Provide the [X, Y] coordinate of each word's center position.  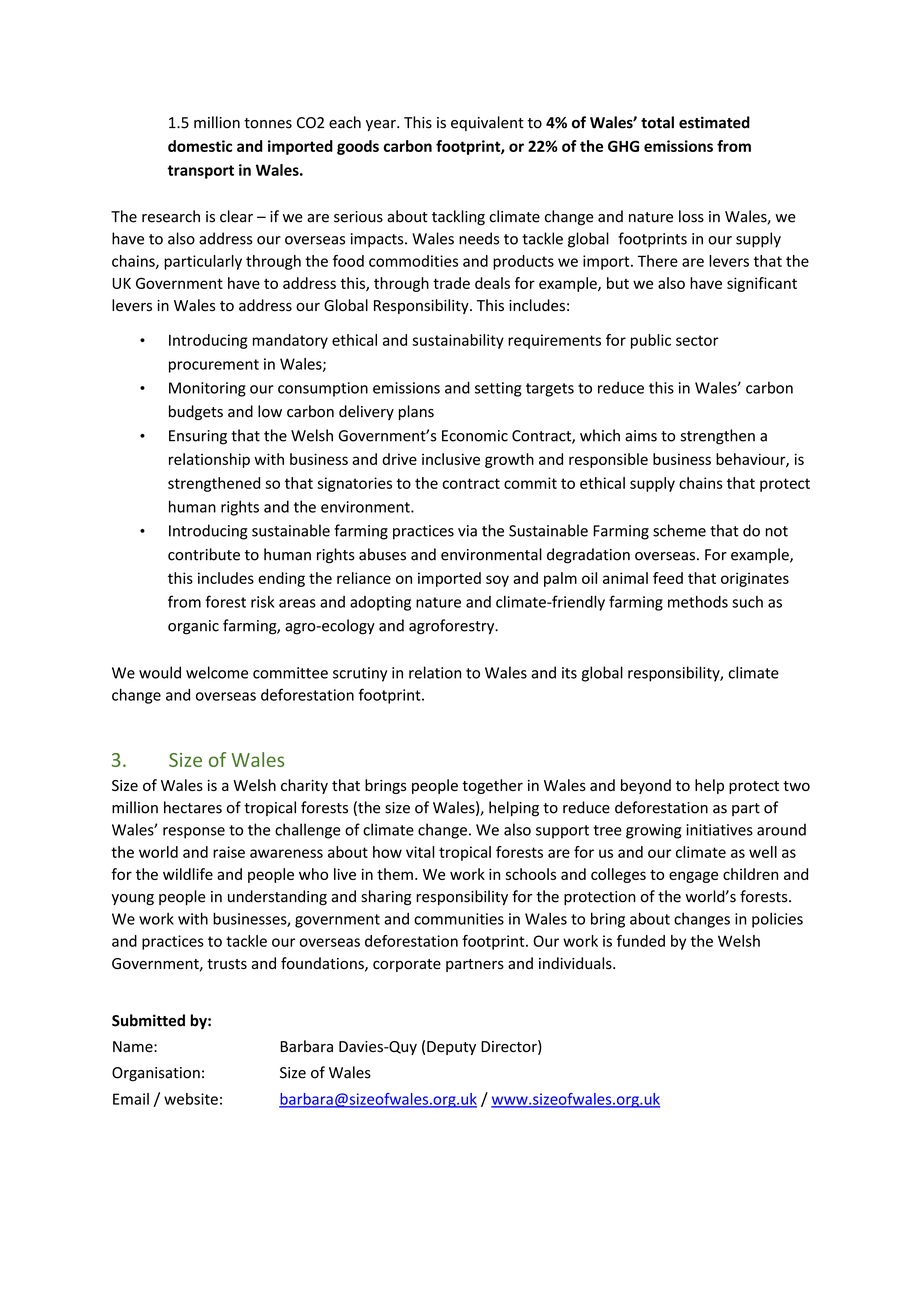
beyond [646, 786]
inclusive [451, 459]
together [492, 786]
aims [641, 436]
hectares [193, 807]
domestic [200, 146]
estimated [714, 122]
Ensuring [198, 437]
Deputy [451, 1048]
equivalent [487, 123]
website [191, 1099]
